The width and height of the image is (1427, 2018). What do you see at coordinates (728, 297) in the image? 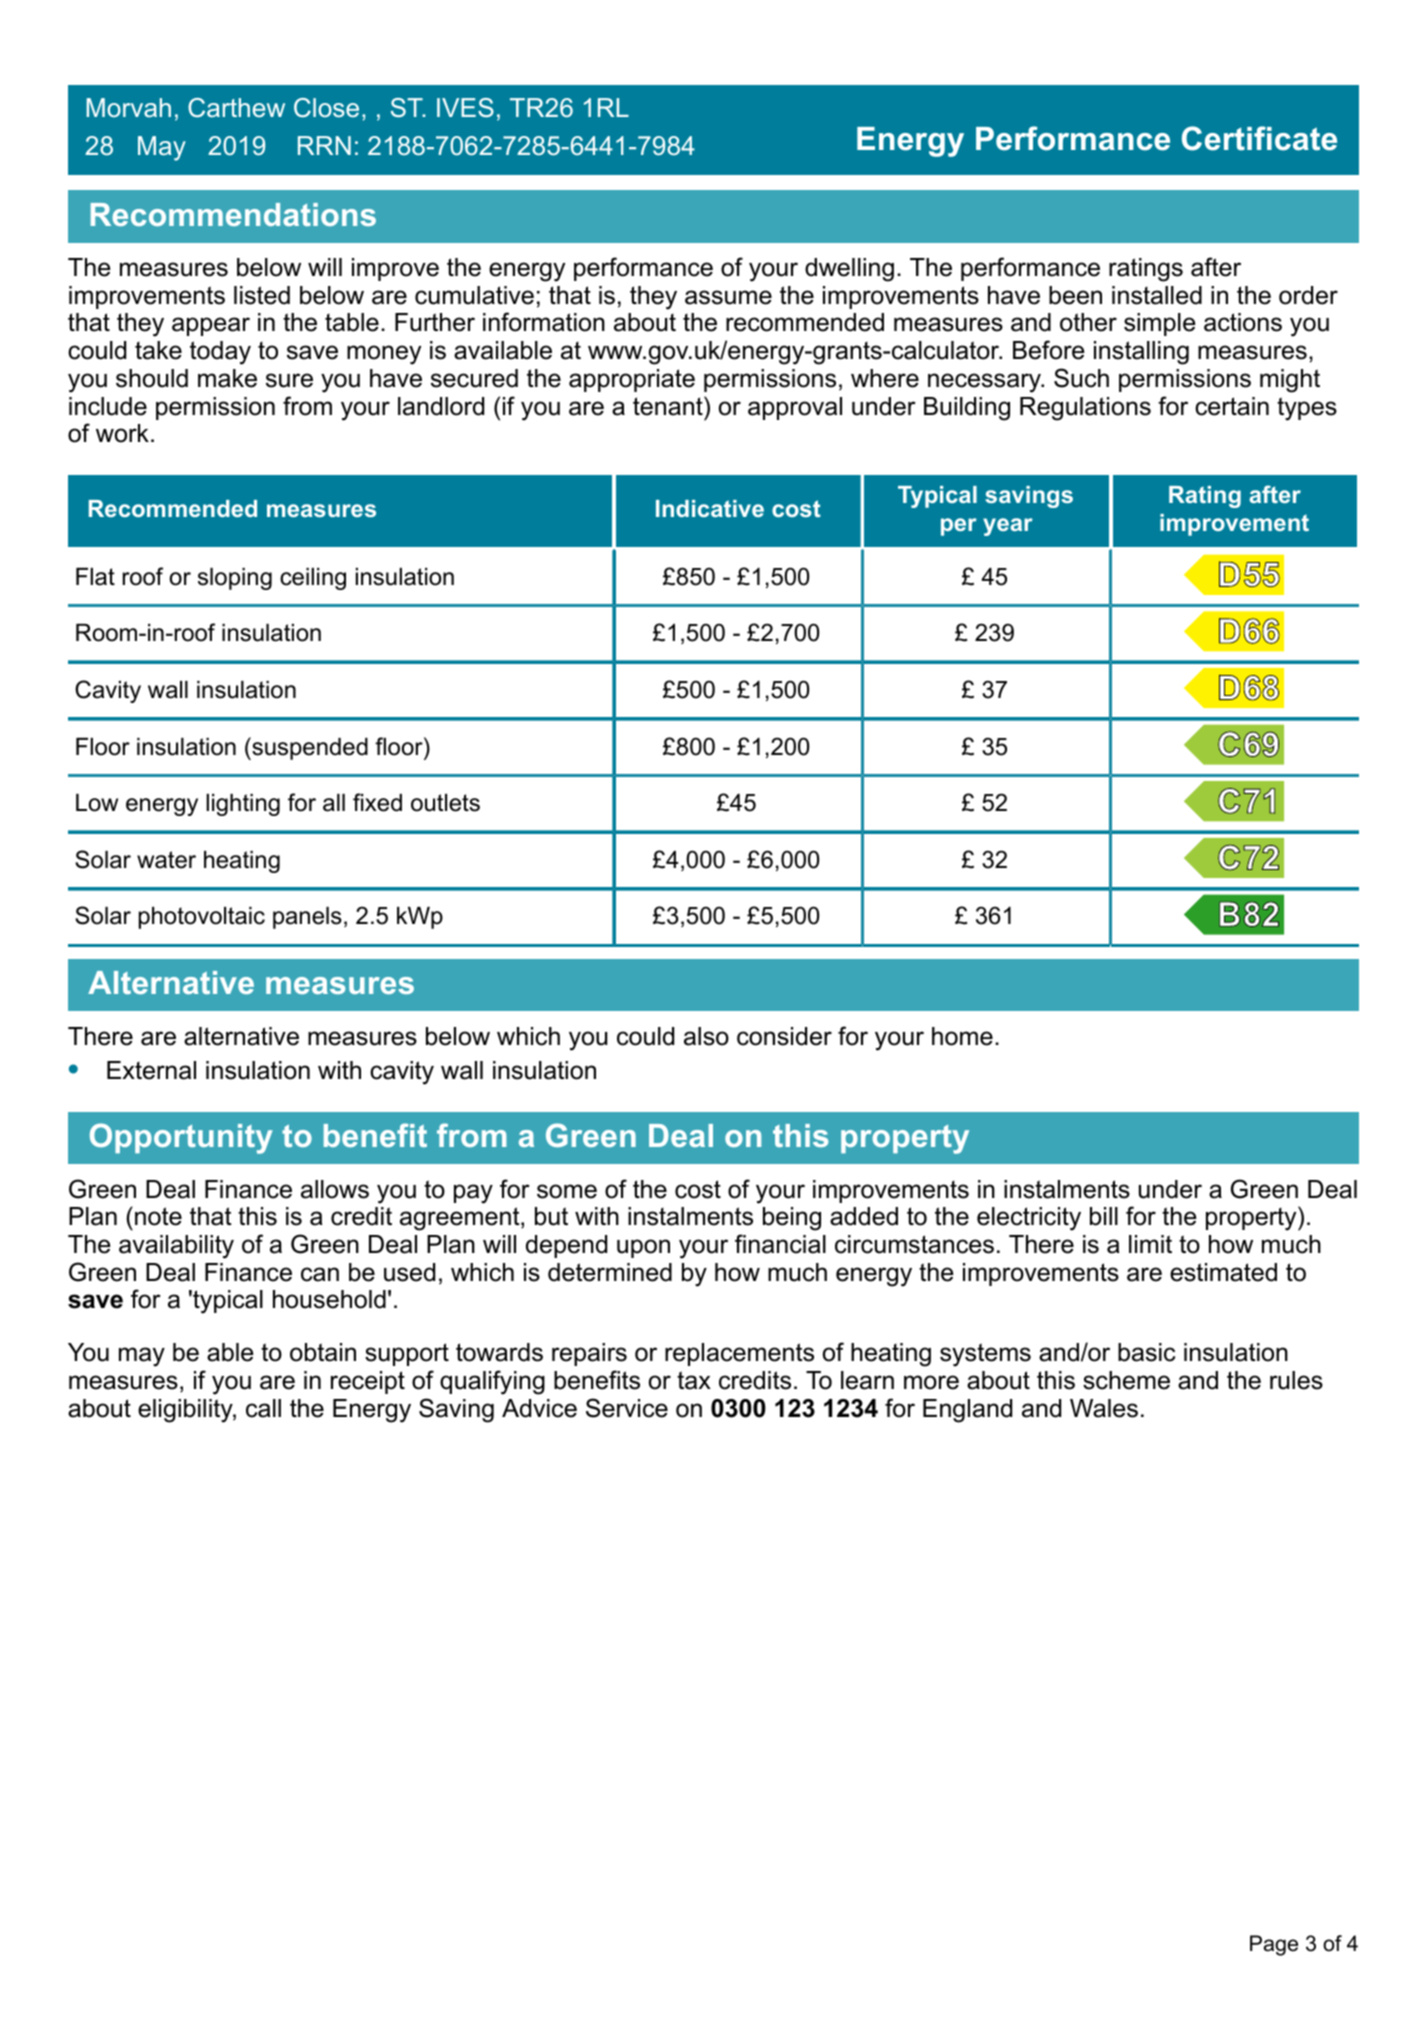
I see `assume` at bounding box center [728, 297].
